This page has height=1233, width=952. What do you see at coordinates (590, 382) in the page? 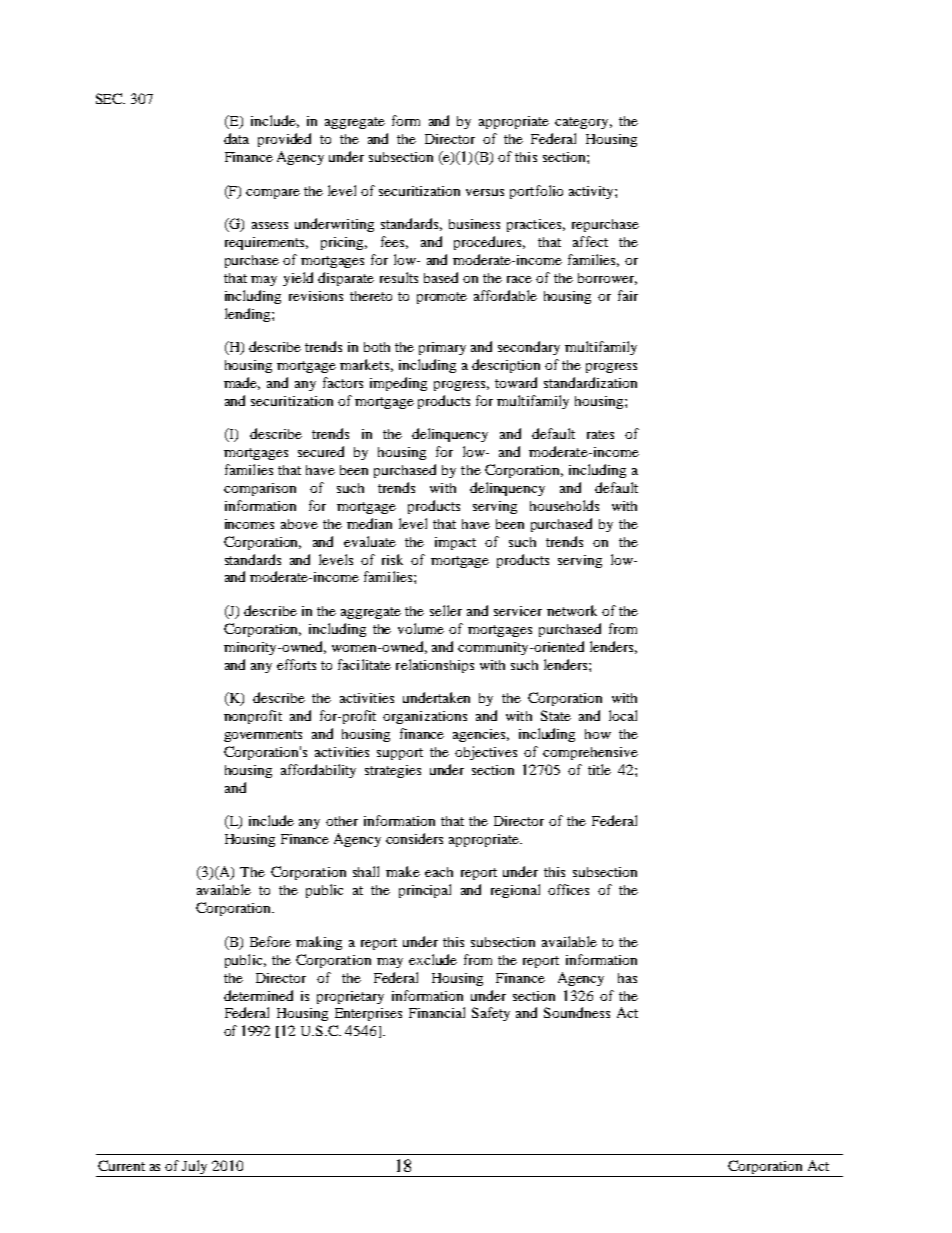
I see `standardization` at bounding box center [590, 382].
